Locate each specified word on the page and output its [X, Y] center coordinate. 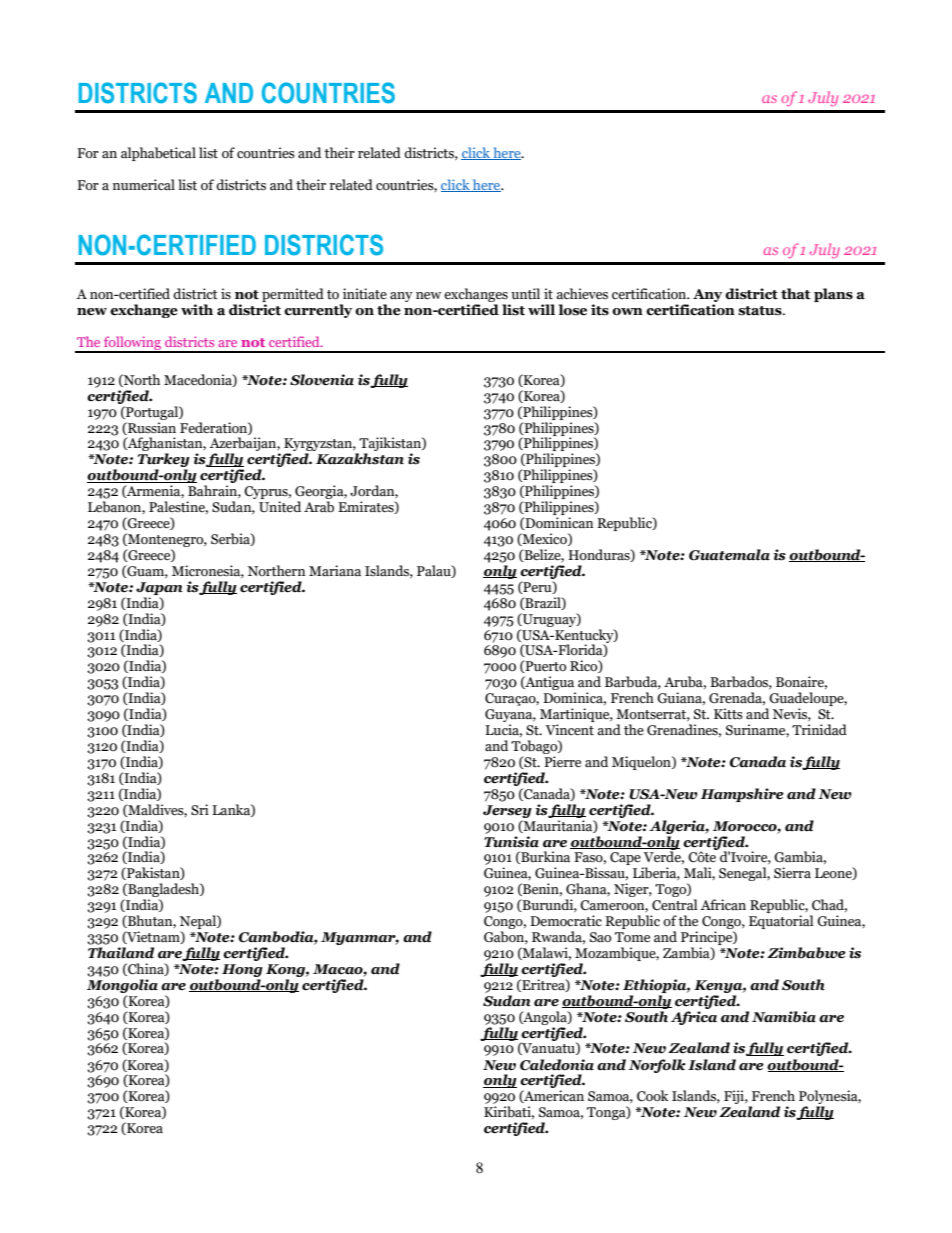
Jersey [507, 811]
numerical [144, 185]
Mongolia [122, 986]
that [795, 294]
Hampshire [742, 795]
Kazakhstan [360, 459]
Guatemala [729, 555]
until [525, 294]
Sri [200, 809]
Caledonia [557, 1065]
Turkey [164, 461]
